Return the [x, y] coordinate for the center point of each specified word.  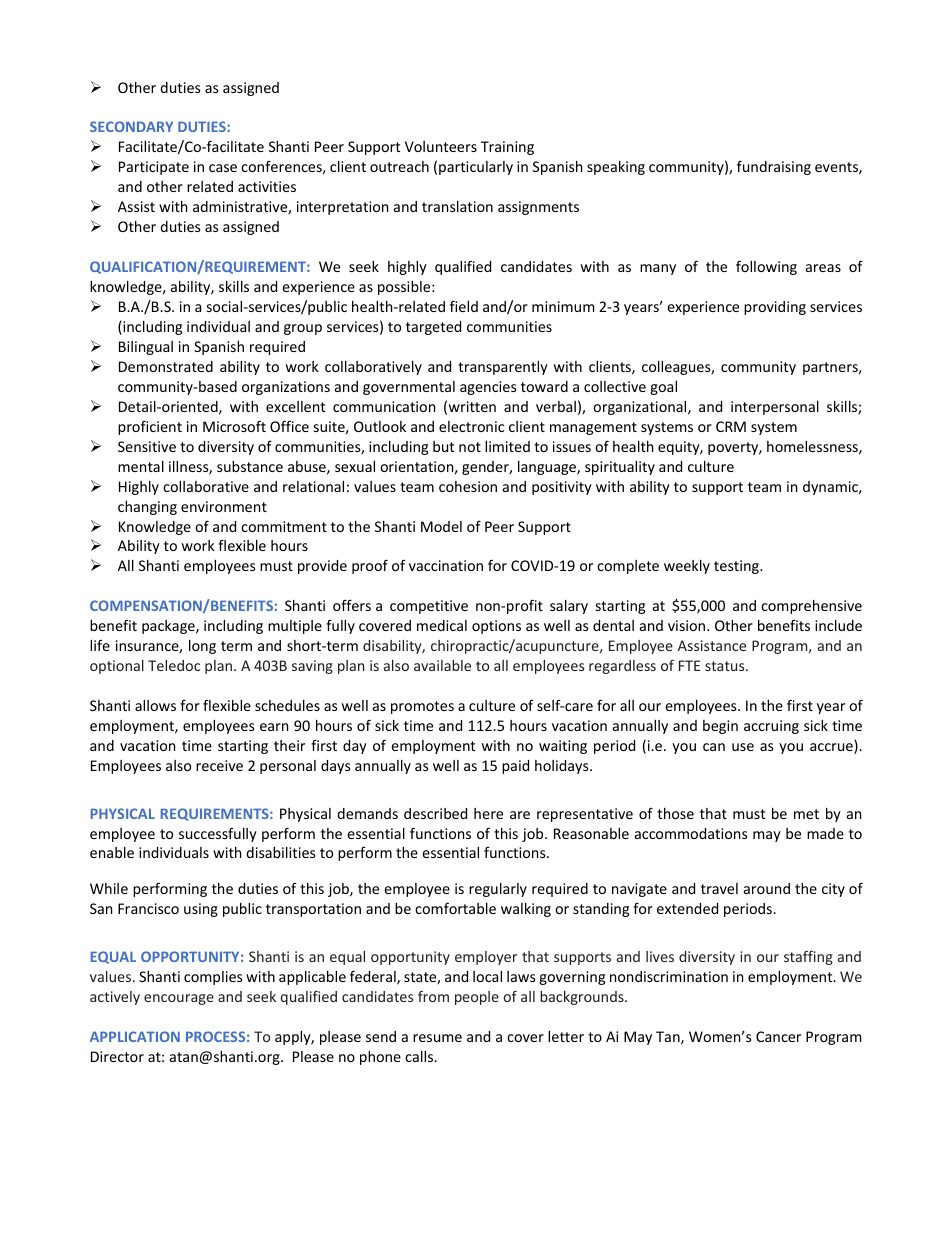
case [223, 168]
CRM [731, 426]
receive [219, 765]
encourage [179, 999]
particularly [476, 168]
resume [437, 1038]
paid [515, 767]
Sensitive [147, 446]
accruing [771, 727]
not [470, 447]
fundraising [774, 167]
